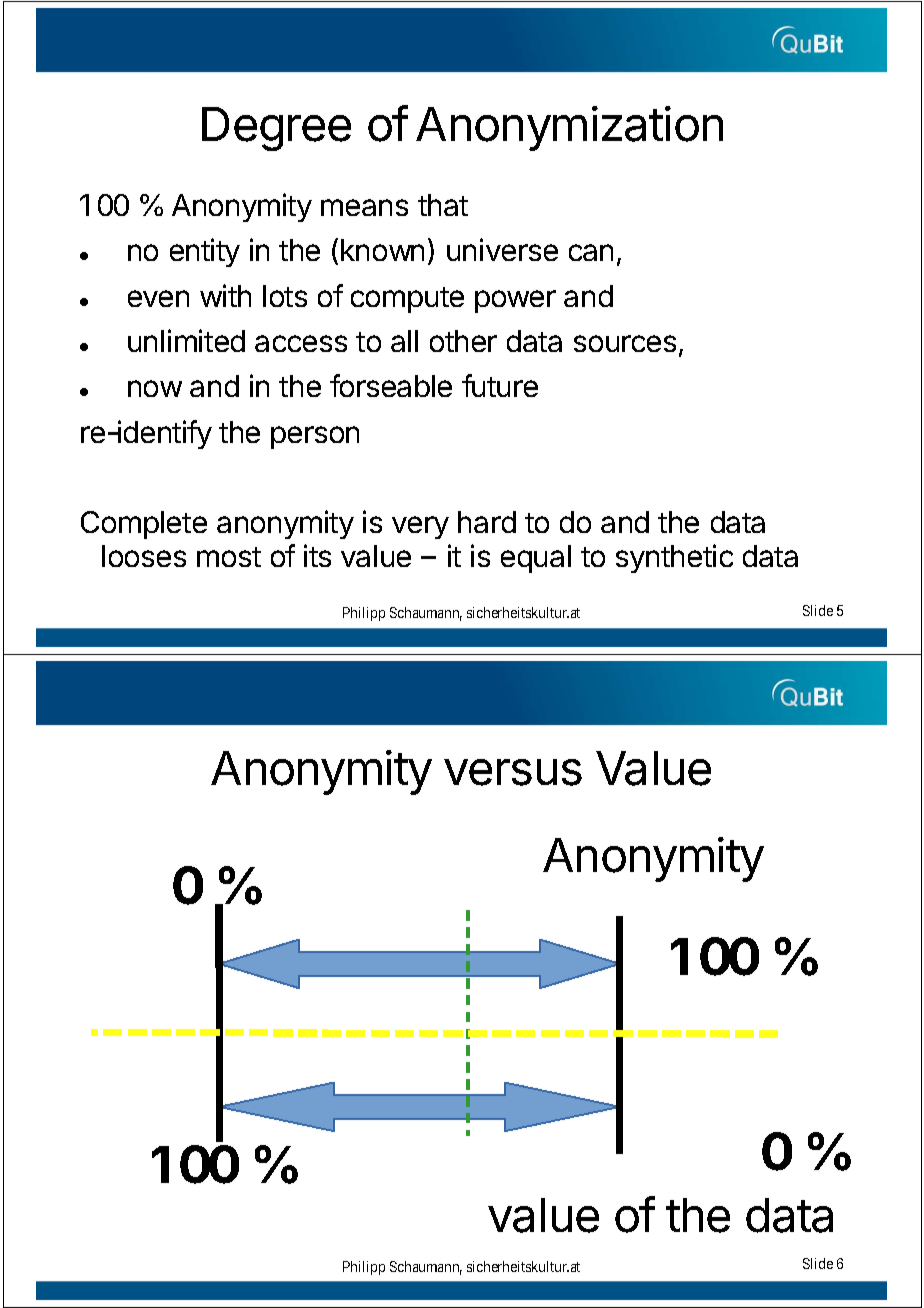 The width and height of the document is (924, 1308). I want to click on person, so click(315, 437).
